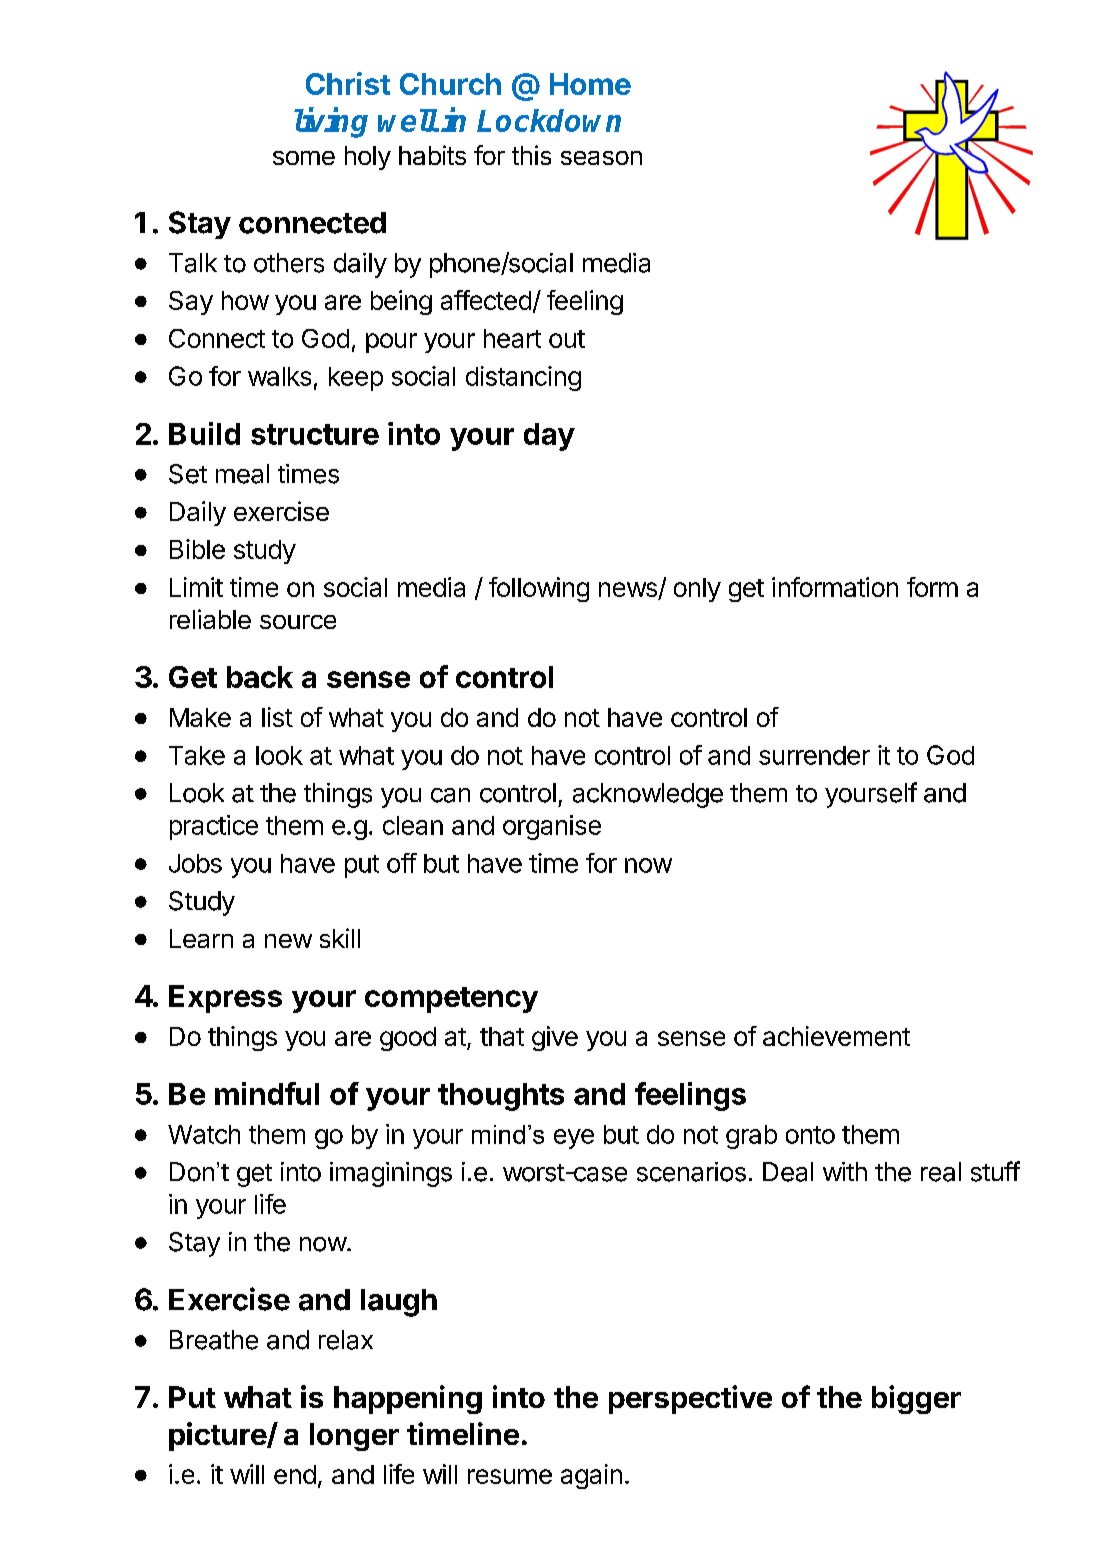 The image size is (1107, 1565). What do you see at coordinates (555, 1038) in the document?
I see `give` at bounding box center [555, 1038].
